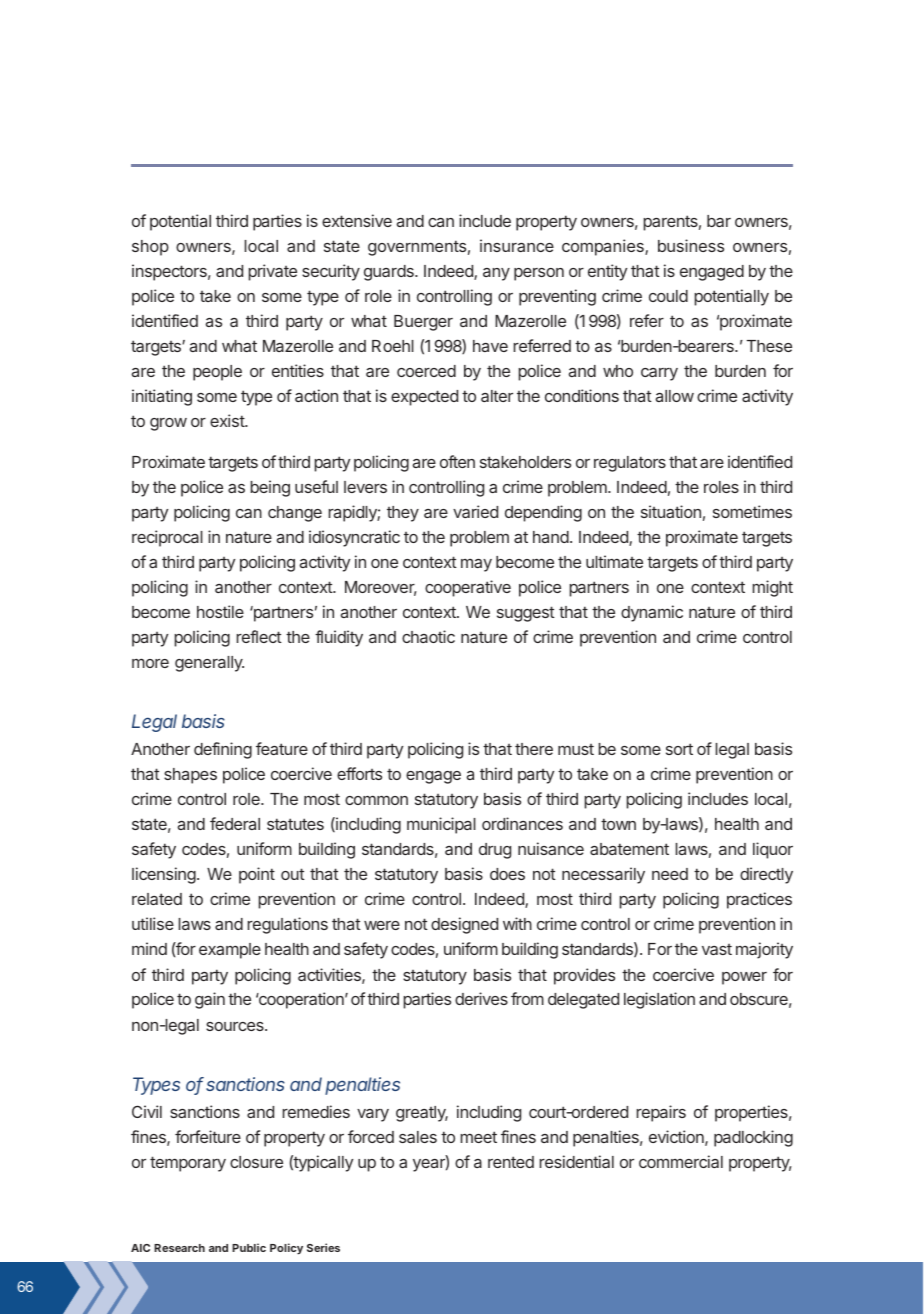  Describe the element at coordinates (220, 611) in the page. I see `hostile` at that location.
